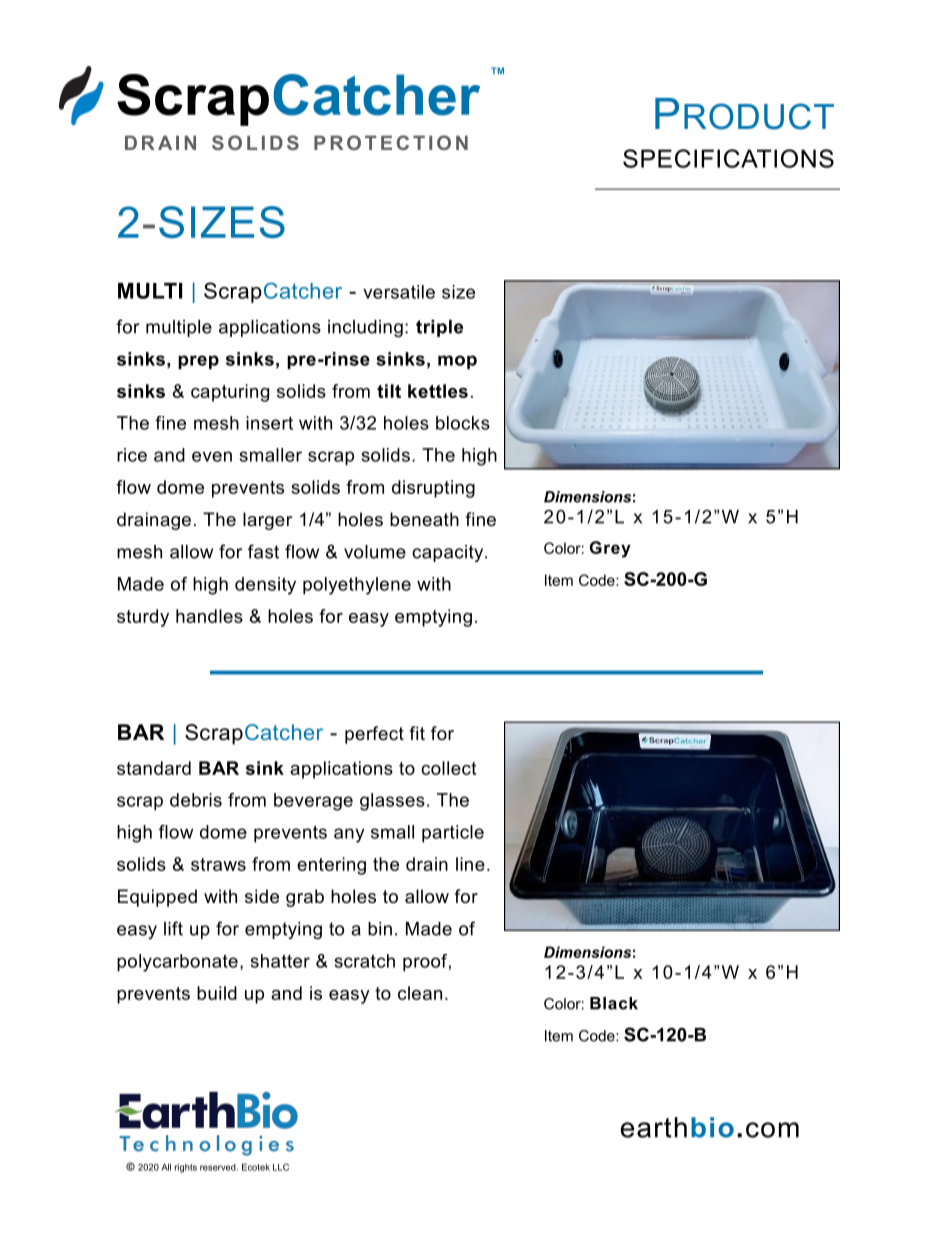 Image resolution: width=952 pixels, height=1233 pixels. I want to click on versatile, so click(399, 292).
